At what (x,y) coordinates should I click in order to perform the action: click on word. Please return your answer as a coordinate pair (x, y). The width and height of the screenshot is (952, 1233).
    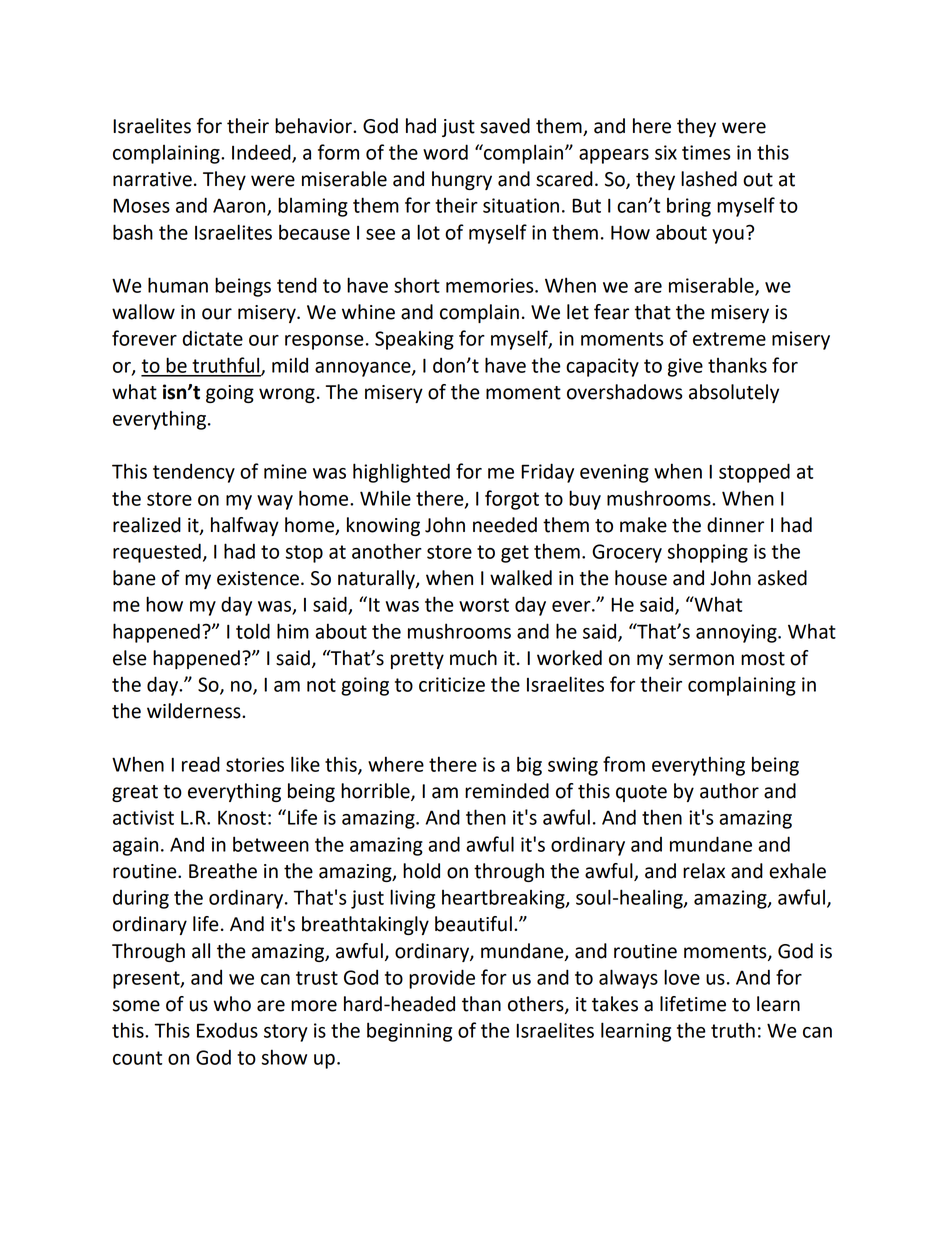
    Looking at the image, I should click on (445, 152).
